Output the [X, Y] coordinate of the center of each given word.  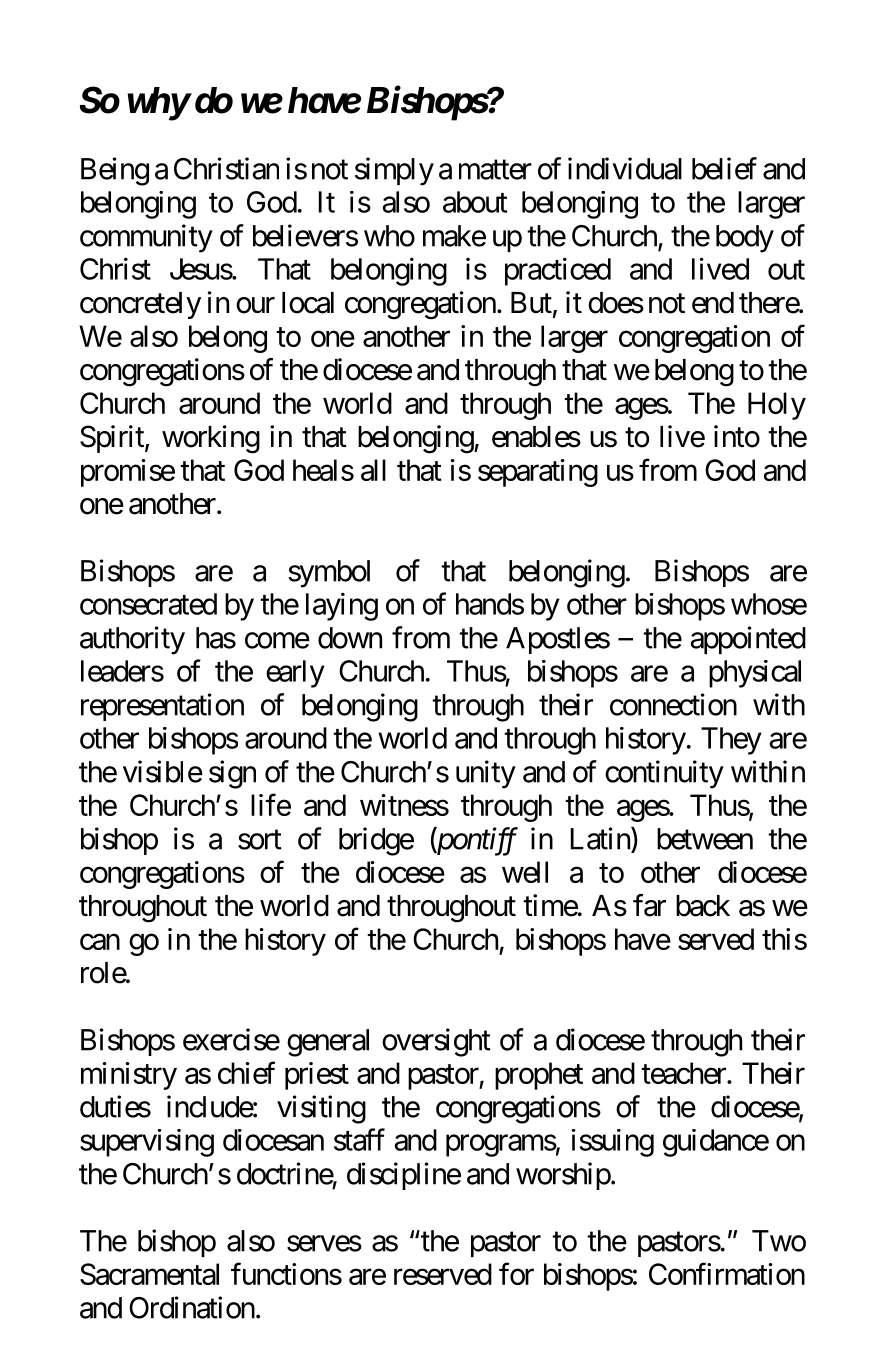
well [525, 872]
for [516, 1274]
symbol [329, 574]
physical [755, 674]
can [100, 942]
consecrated [148, 604]
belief [724, 168]
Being [115, 171]
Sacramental [149, 1274]
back [703, 906]
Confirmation [727, 1274]
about [475, 202]
